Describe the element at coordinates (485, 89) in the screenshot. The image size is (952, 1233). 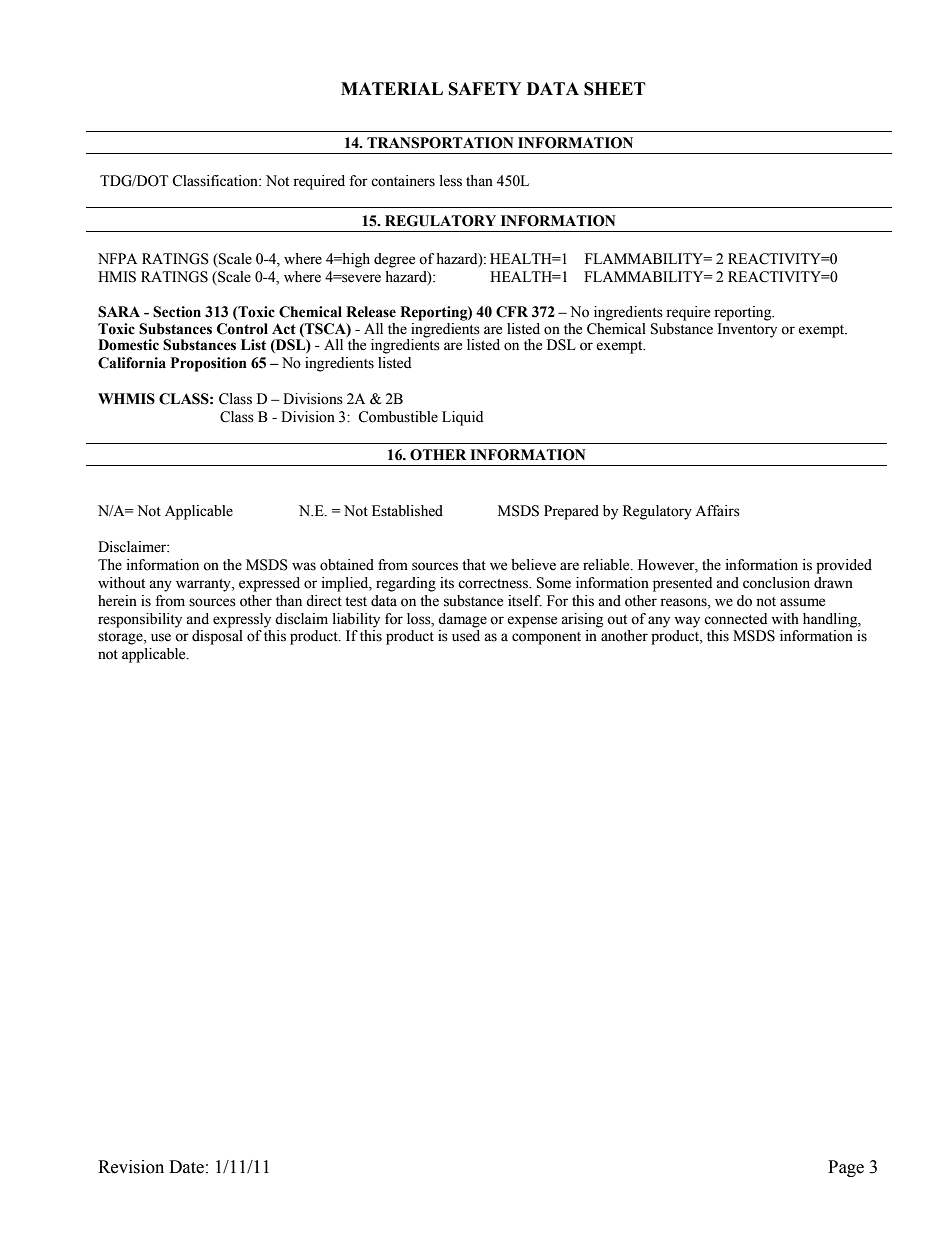
I see `SAFETY` at that location.
